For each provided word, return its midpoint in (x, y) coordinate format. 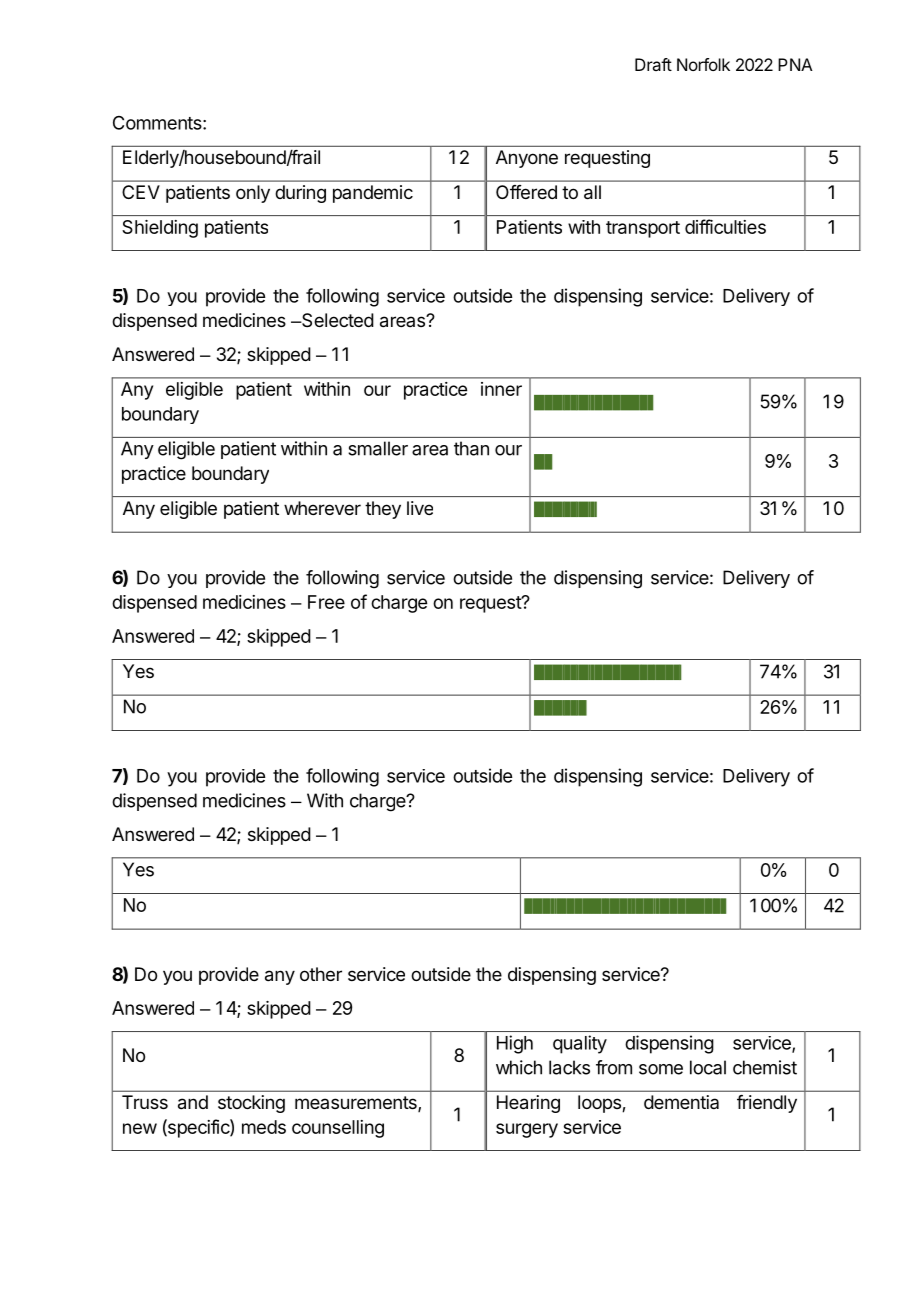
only (253, 194)
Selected (337, 320)
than (471, 448)
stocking (251, 1104)
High (515, 1044)
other (321, 974)
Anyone (527, 159)
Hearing (528, 1104)
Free (326, 602)
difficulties (725, 226)
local (708, 1067)
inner (501, 389)
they (383, 510)
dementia (681, 1102)
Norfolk (703, 64)
